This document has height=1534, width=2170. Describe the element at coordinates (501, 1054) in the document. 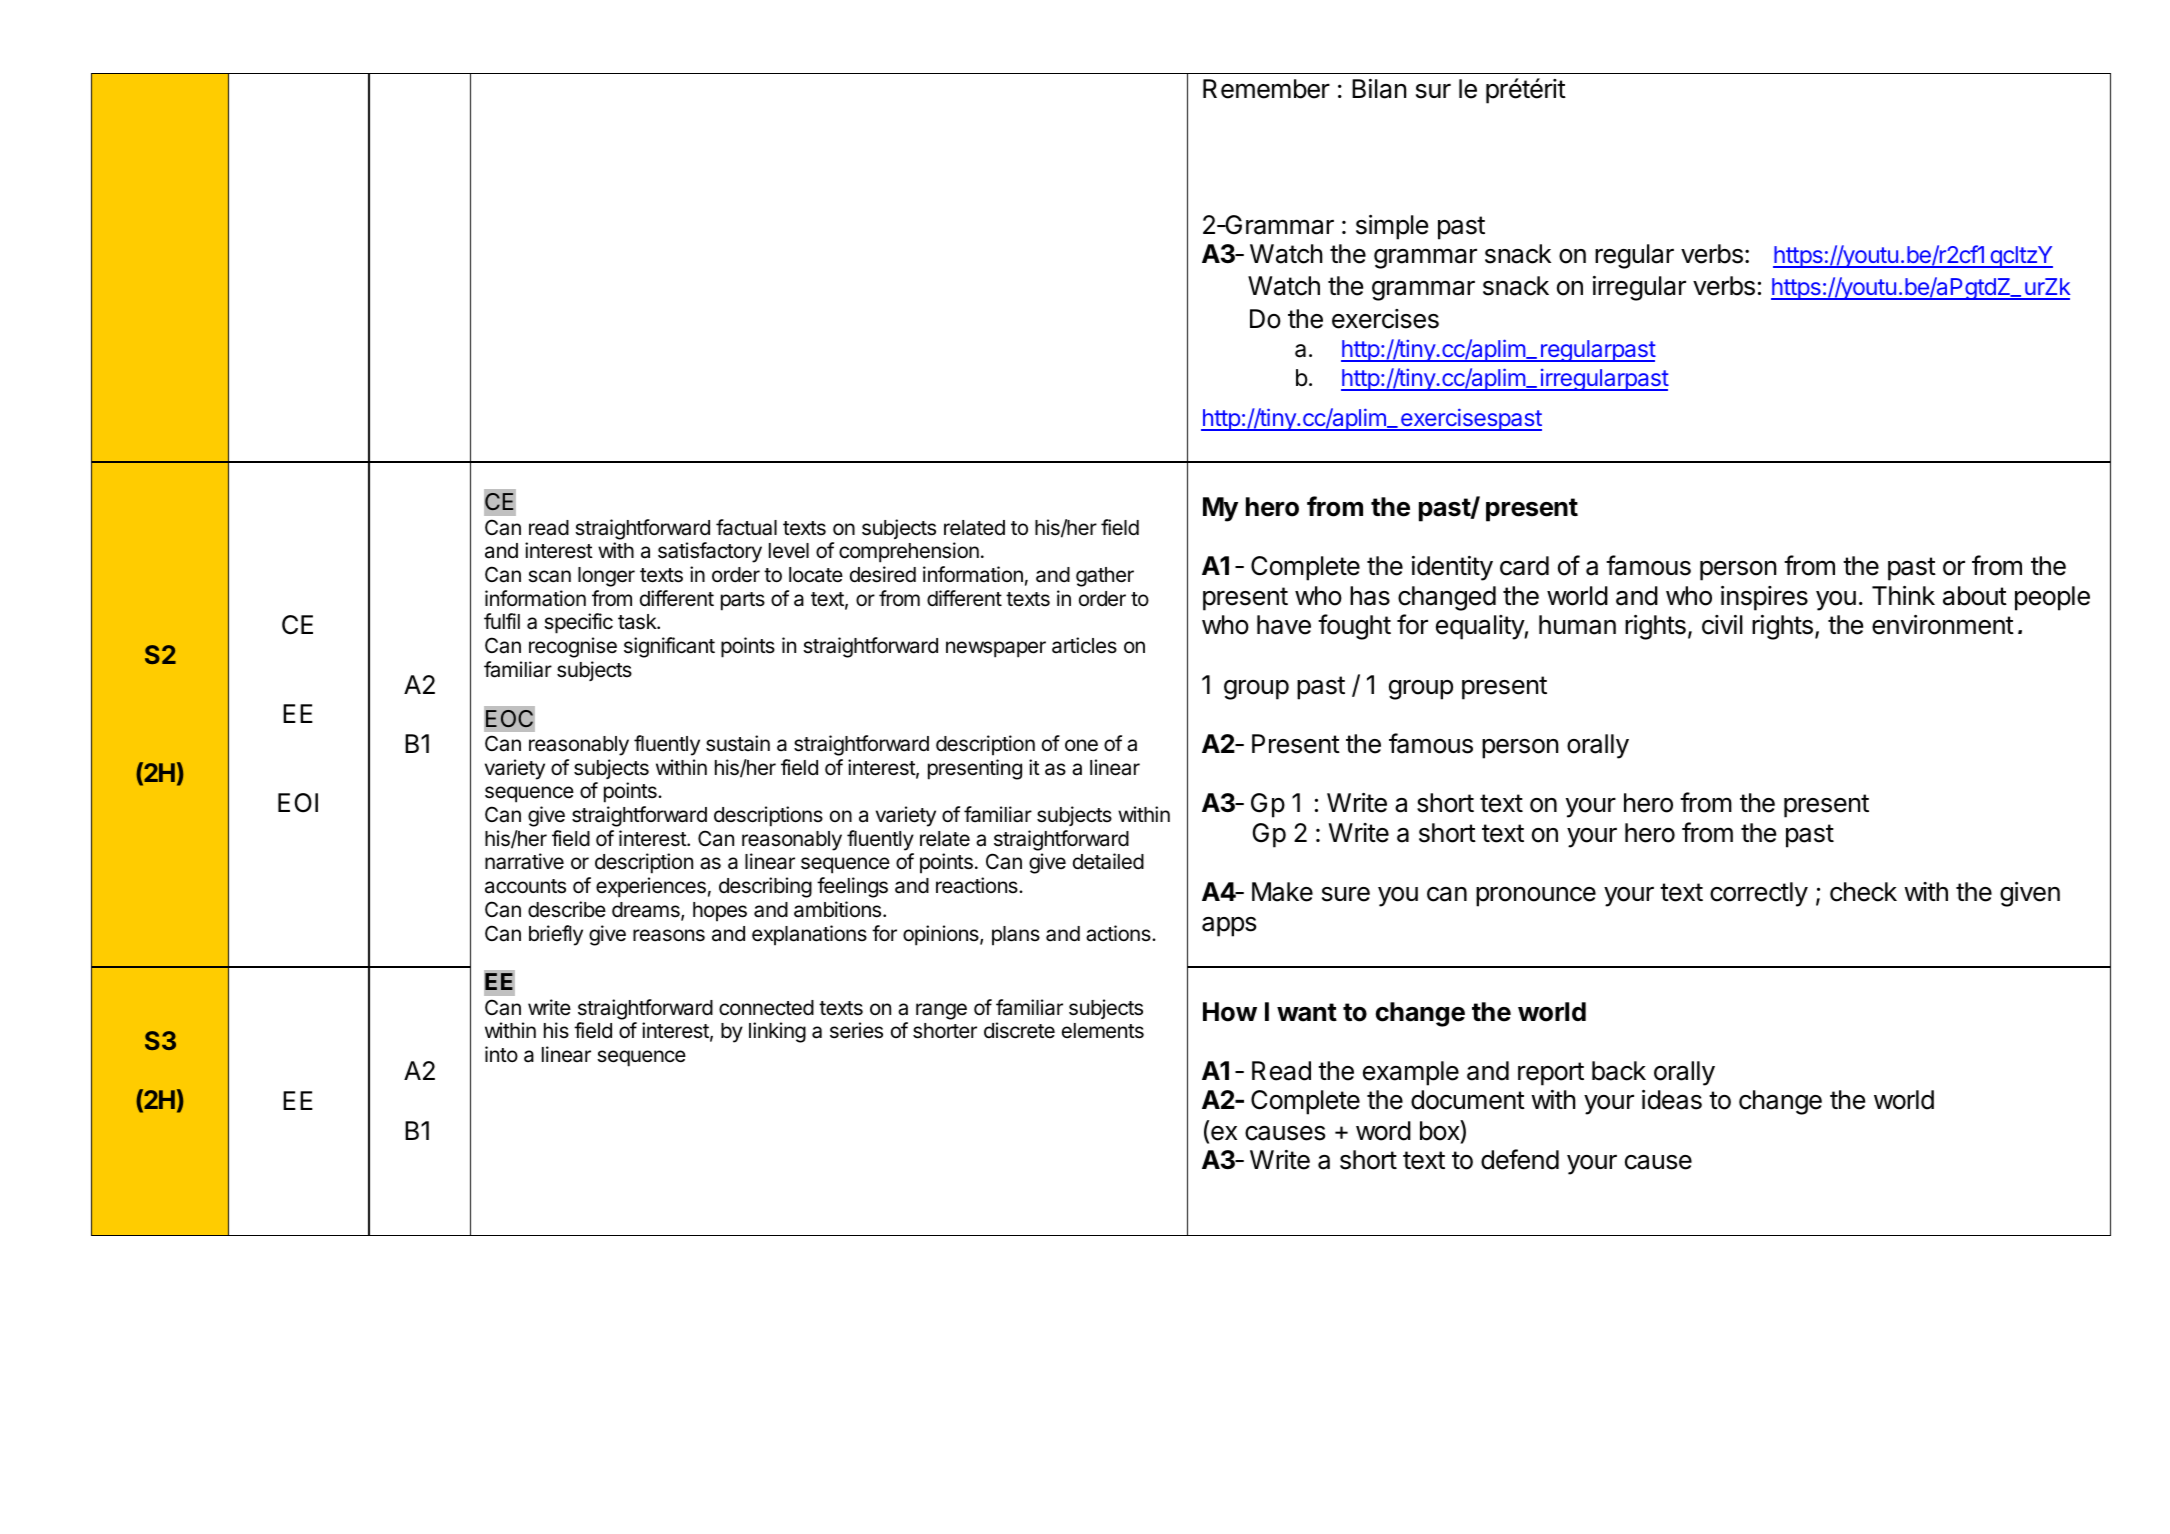

I see `into` at that location.
